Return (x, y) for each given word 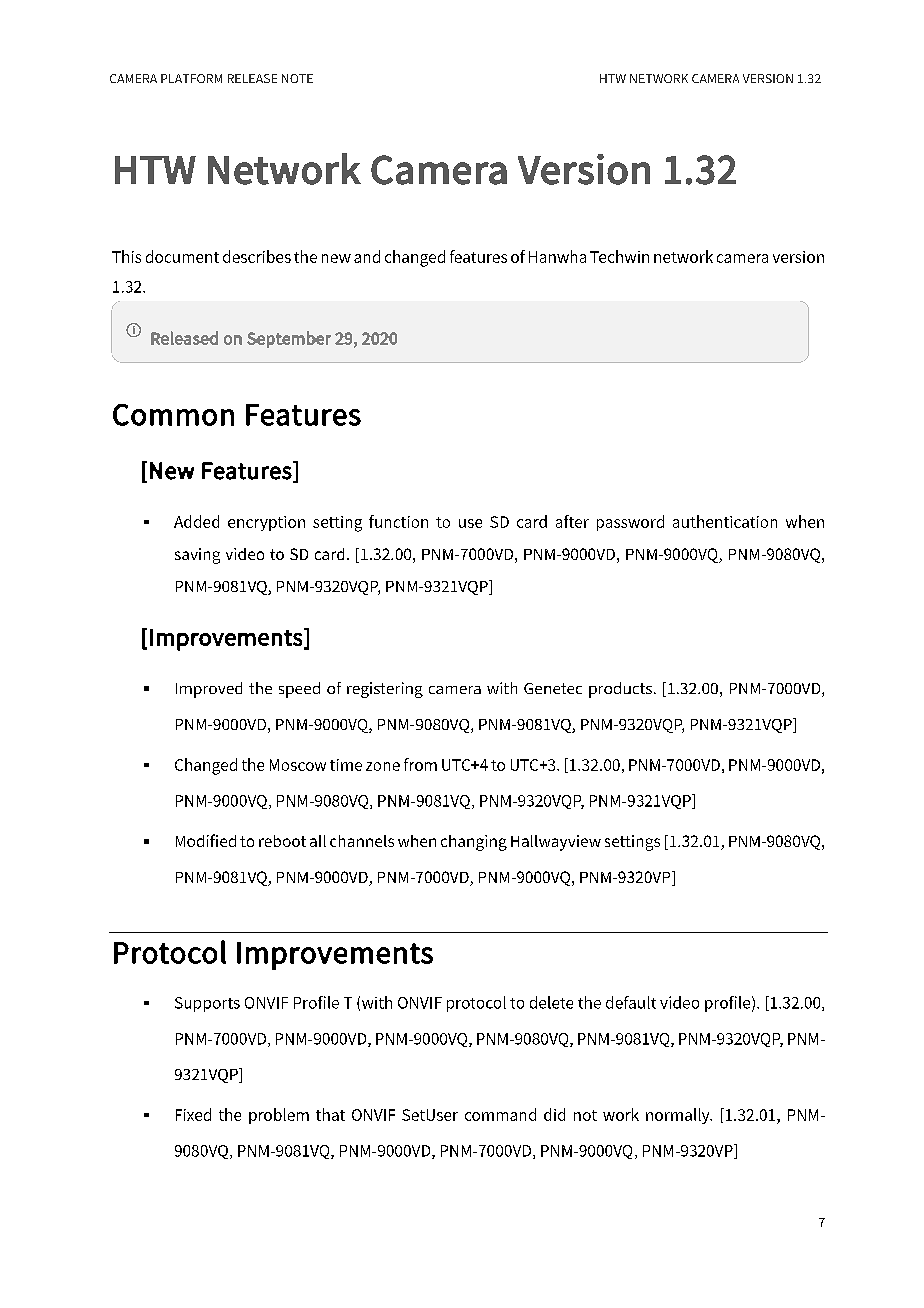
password (630, 523)
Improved (209, 690)
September (289, 339)
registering (385, 690)
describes (257, 256)
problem (279, 1116)
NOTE (297, 78)
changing (474, 843)
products (620, 690)
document (182, 256)
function (398, 521)
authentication (725, 521)
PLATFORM (191, 78)
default (631, 1002)
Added (196, 521)
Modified (206, 840)
